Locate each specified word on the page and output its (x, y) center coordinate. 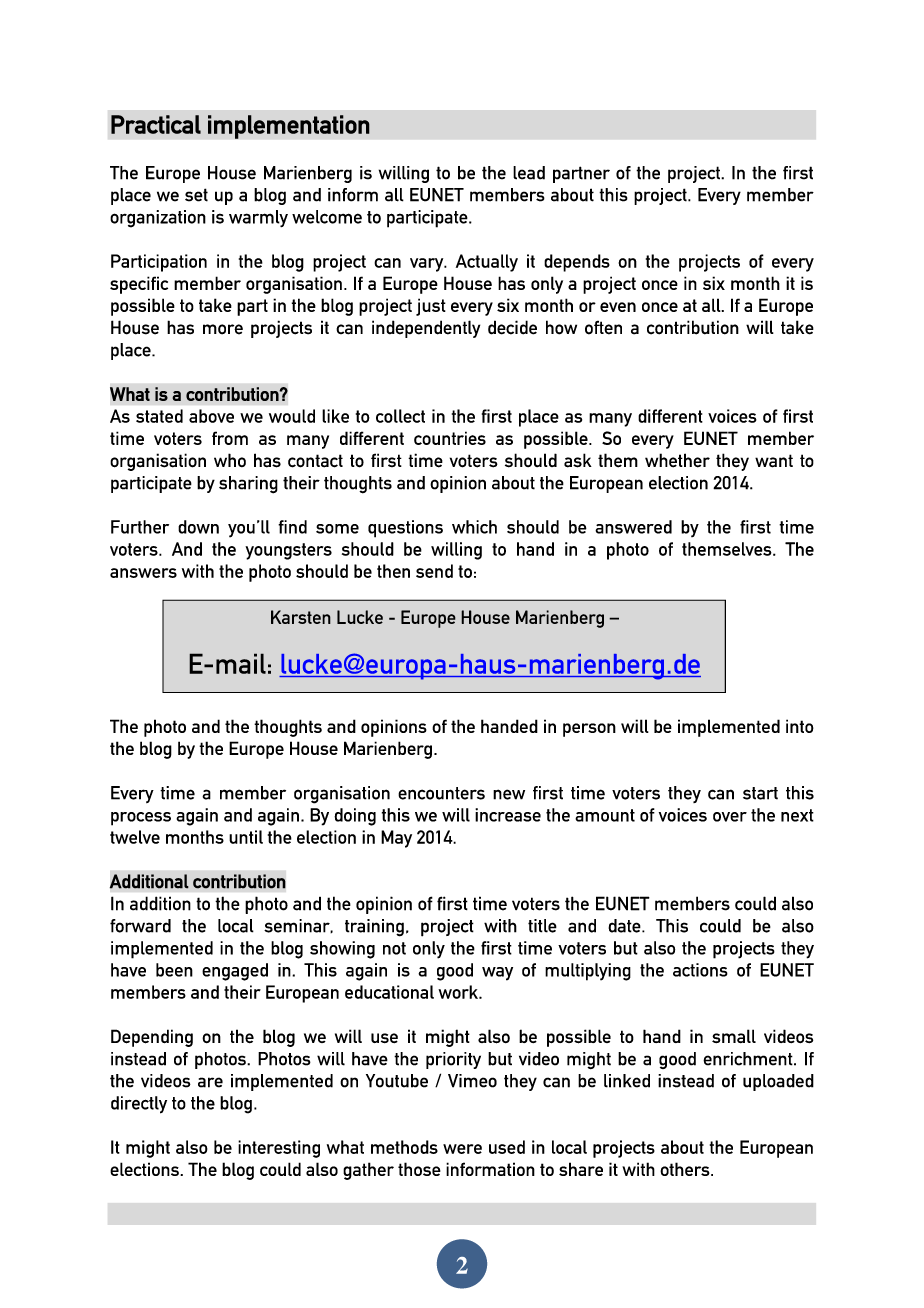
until (246, 837)
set (196, 195)
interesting (279, 1149)
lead (529, 173)
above (211, 416)
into (800, 726)
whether (677, 460)
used (507, 1147)
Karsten (301, 617)
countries (450, 438)
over (730, 817)
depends (577, 263)
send (434, 571)
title (542, 926)
